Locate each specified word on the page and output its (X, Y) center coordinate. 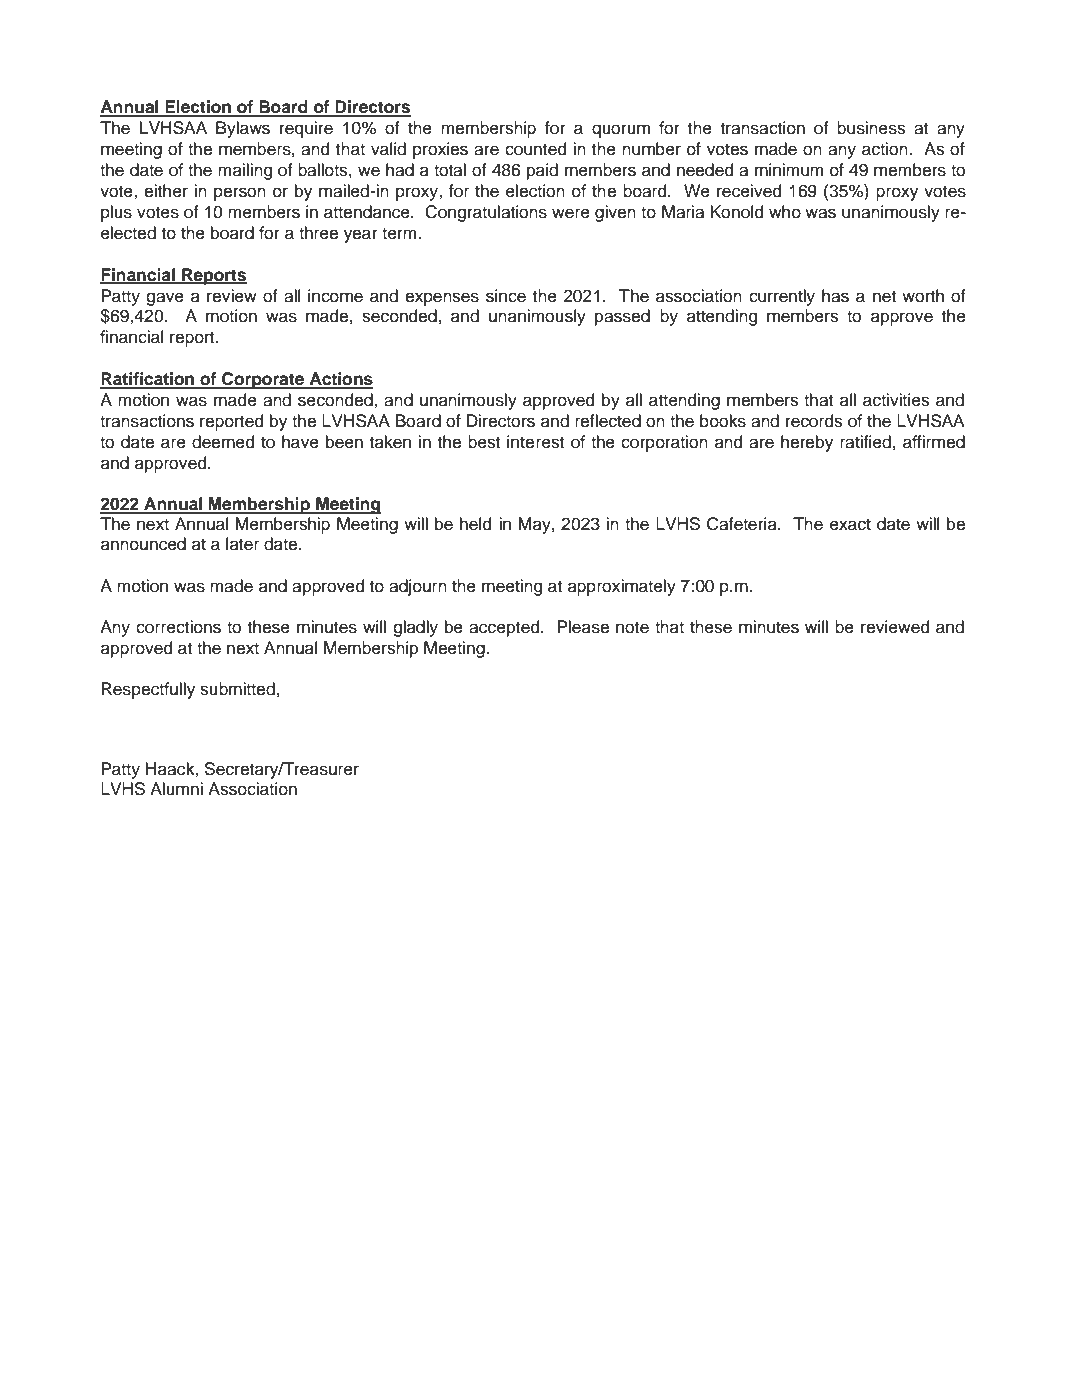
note (632, 627)
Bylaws (243, 129)
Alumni (176, 789)
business (871, 128)
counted (535, 149)
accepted (505, 628)
